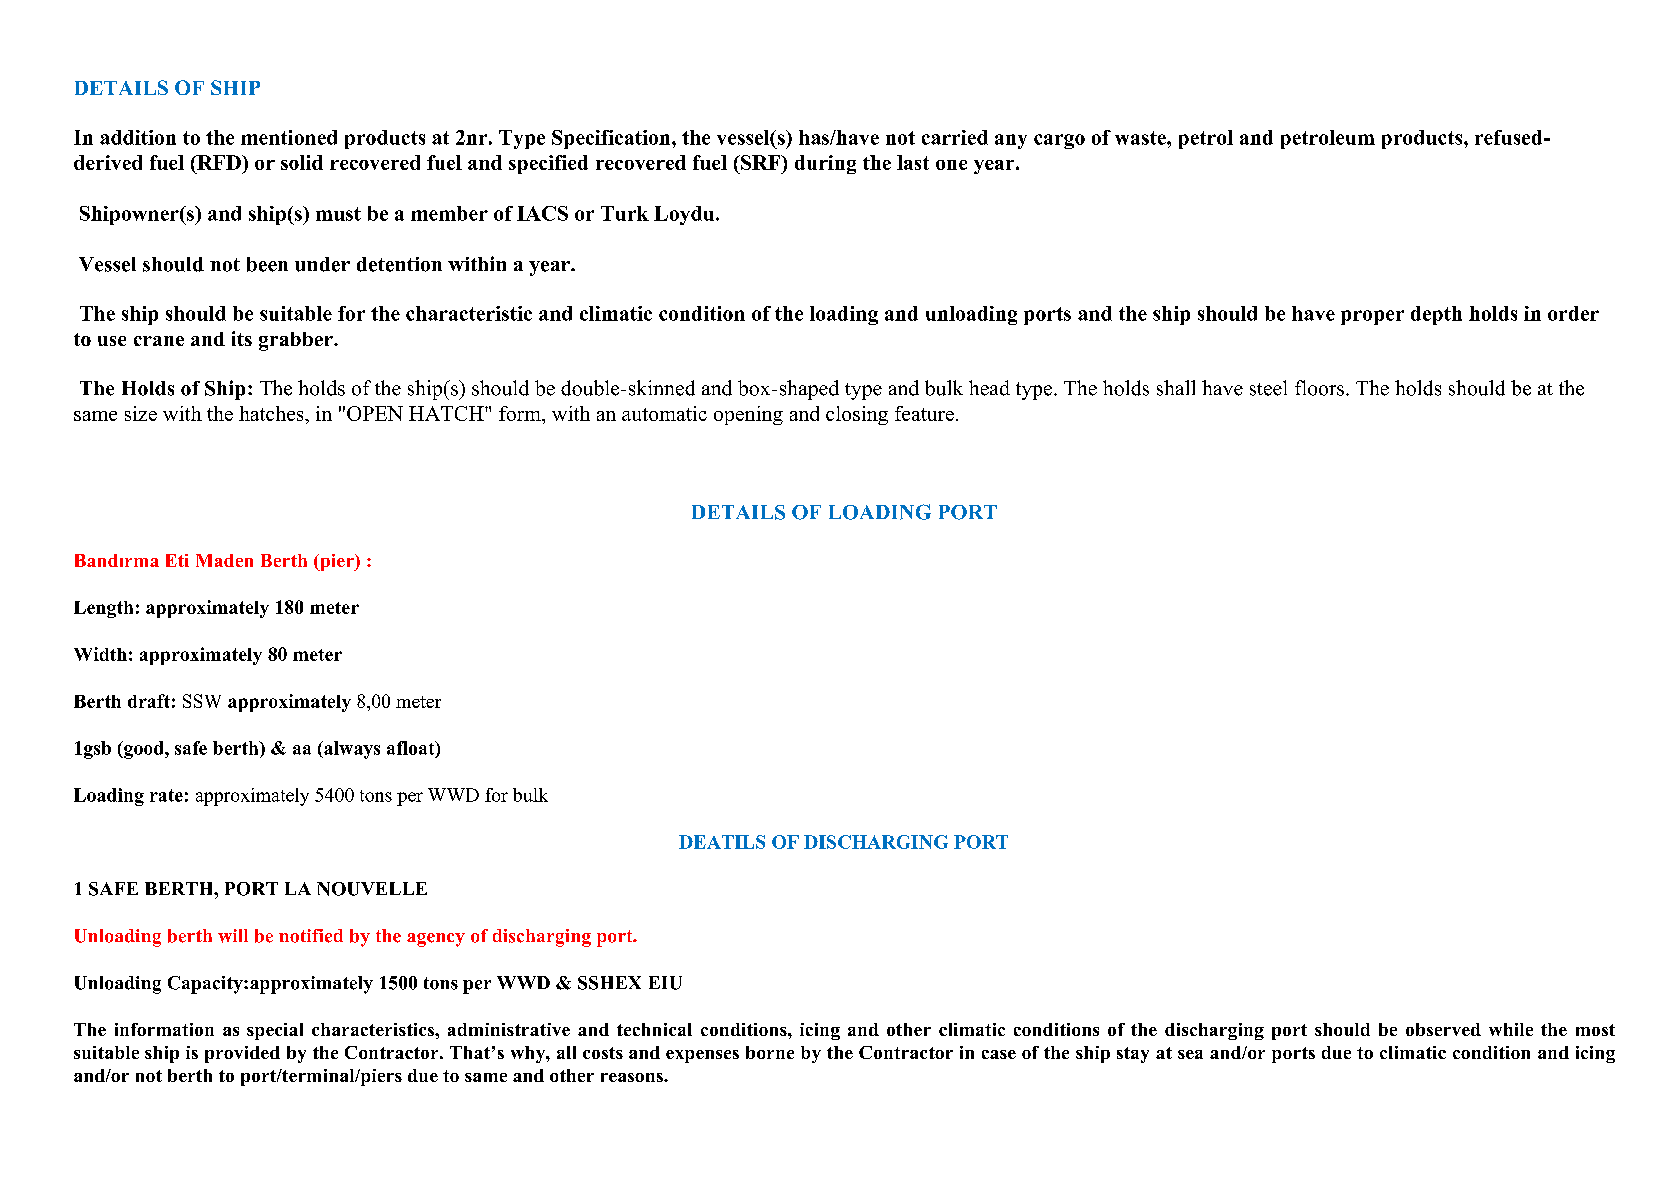 Image resolution: width=1680 pixels, height=1187 pixels. I want to click on solid, so click(302, 162).
